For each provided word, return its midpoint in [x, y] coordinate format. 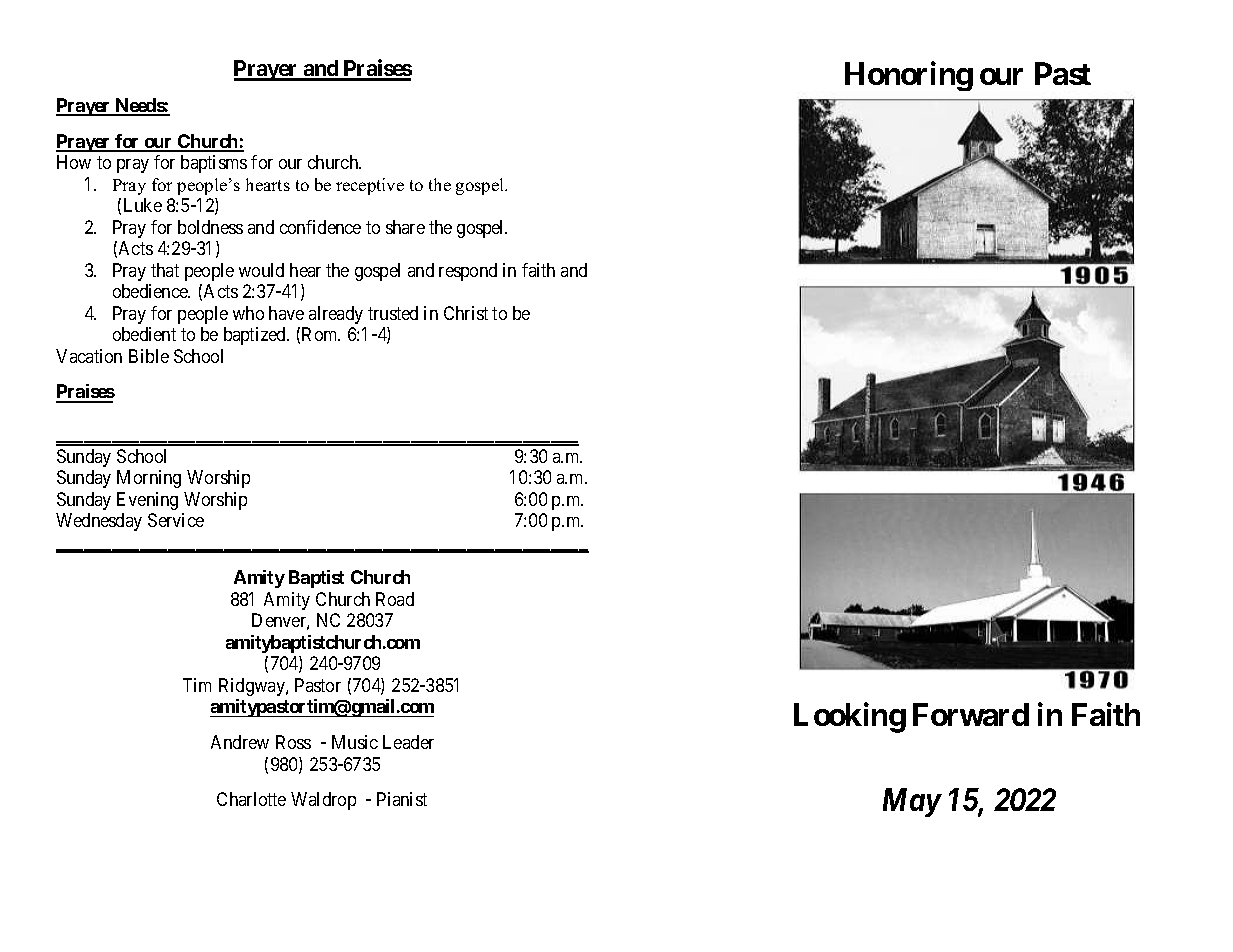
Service [176, 520]
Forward [971, 714]
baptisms [214, 164]
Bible [149, 356]
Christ [466, 313]
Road [395, 599]
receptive [370, 186]
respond [468, 272]
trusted [393, 313]
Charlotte [251, 799]
